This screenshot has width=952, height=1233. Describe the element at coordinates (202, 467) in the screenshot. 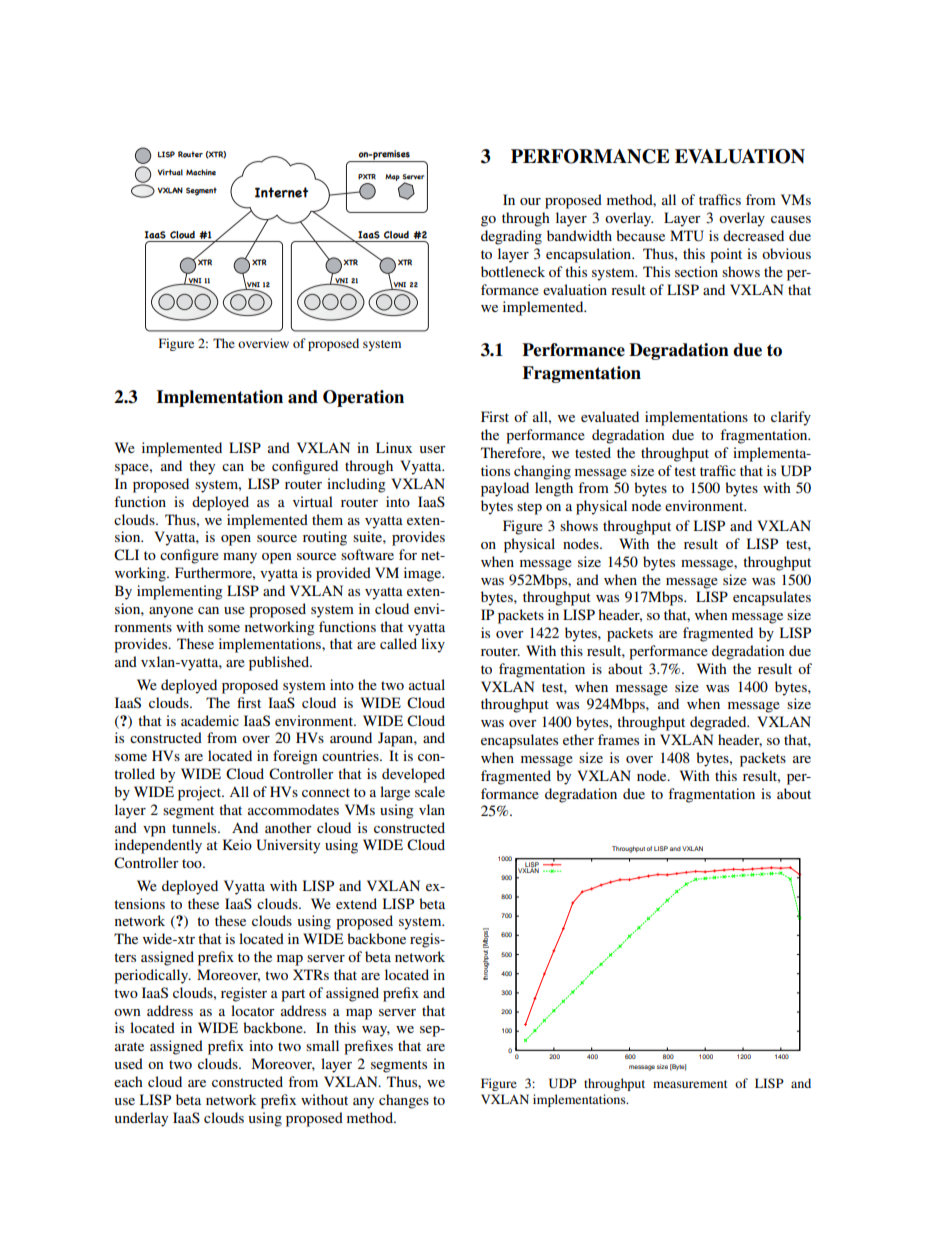

I see `they` at that location.
